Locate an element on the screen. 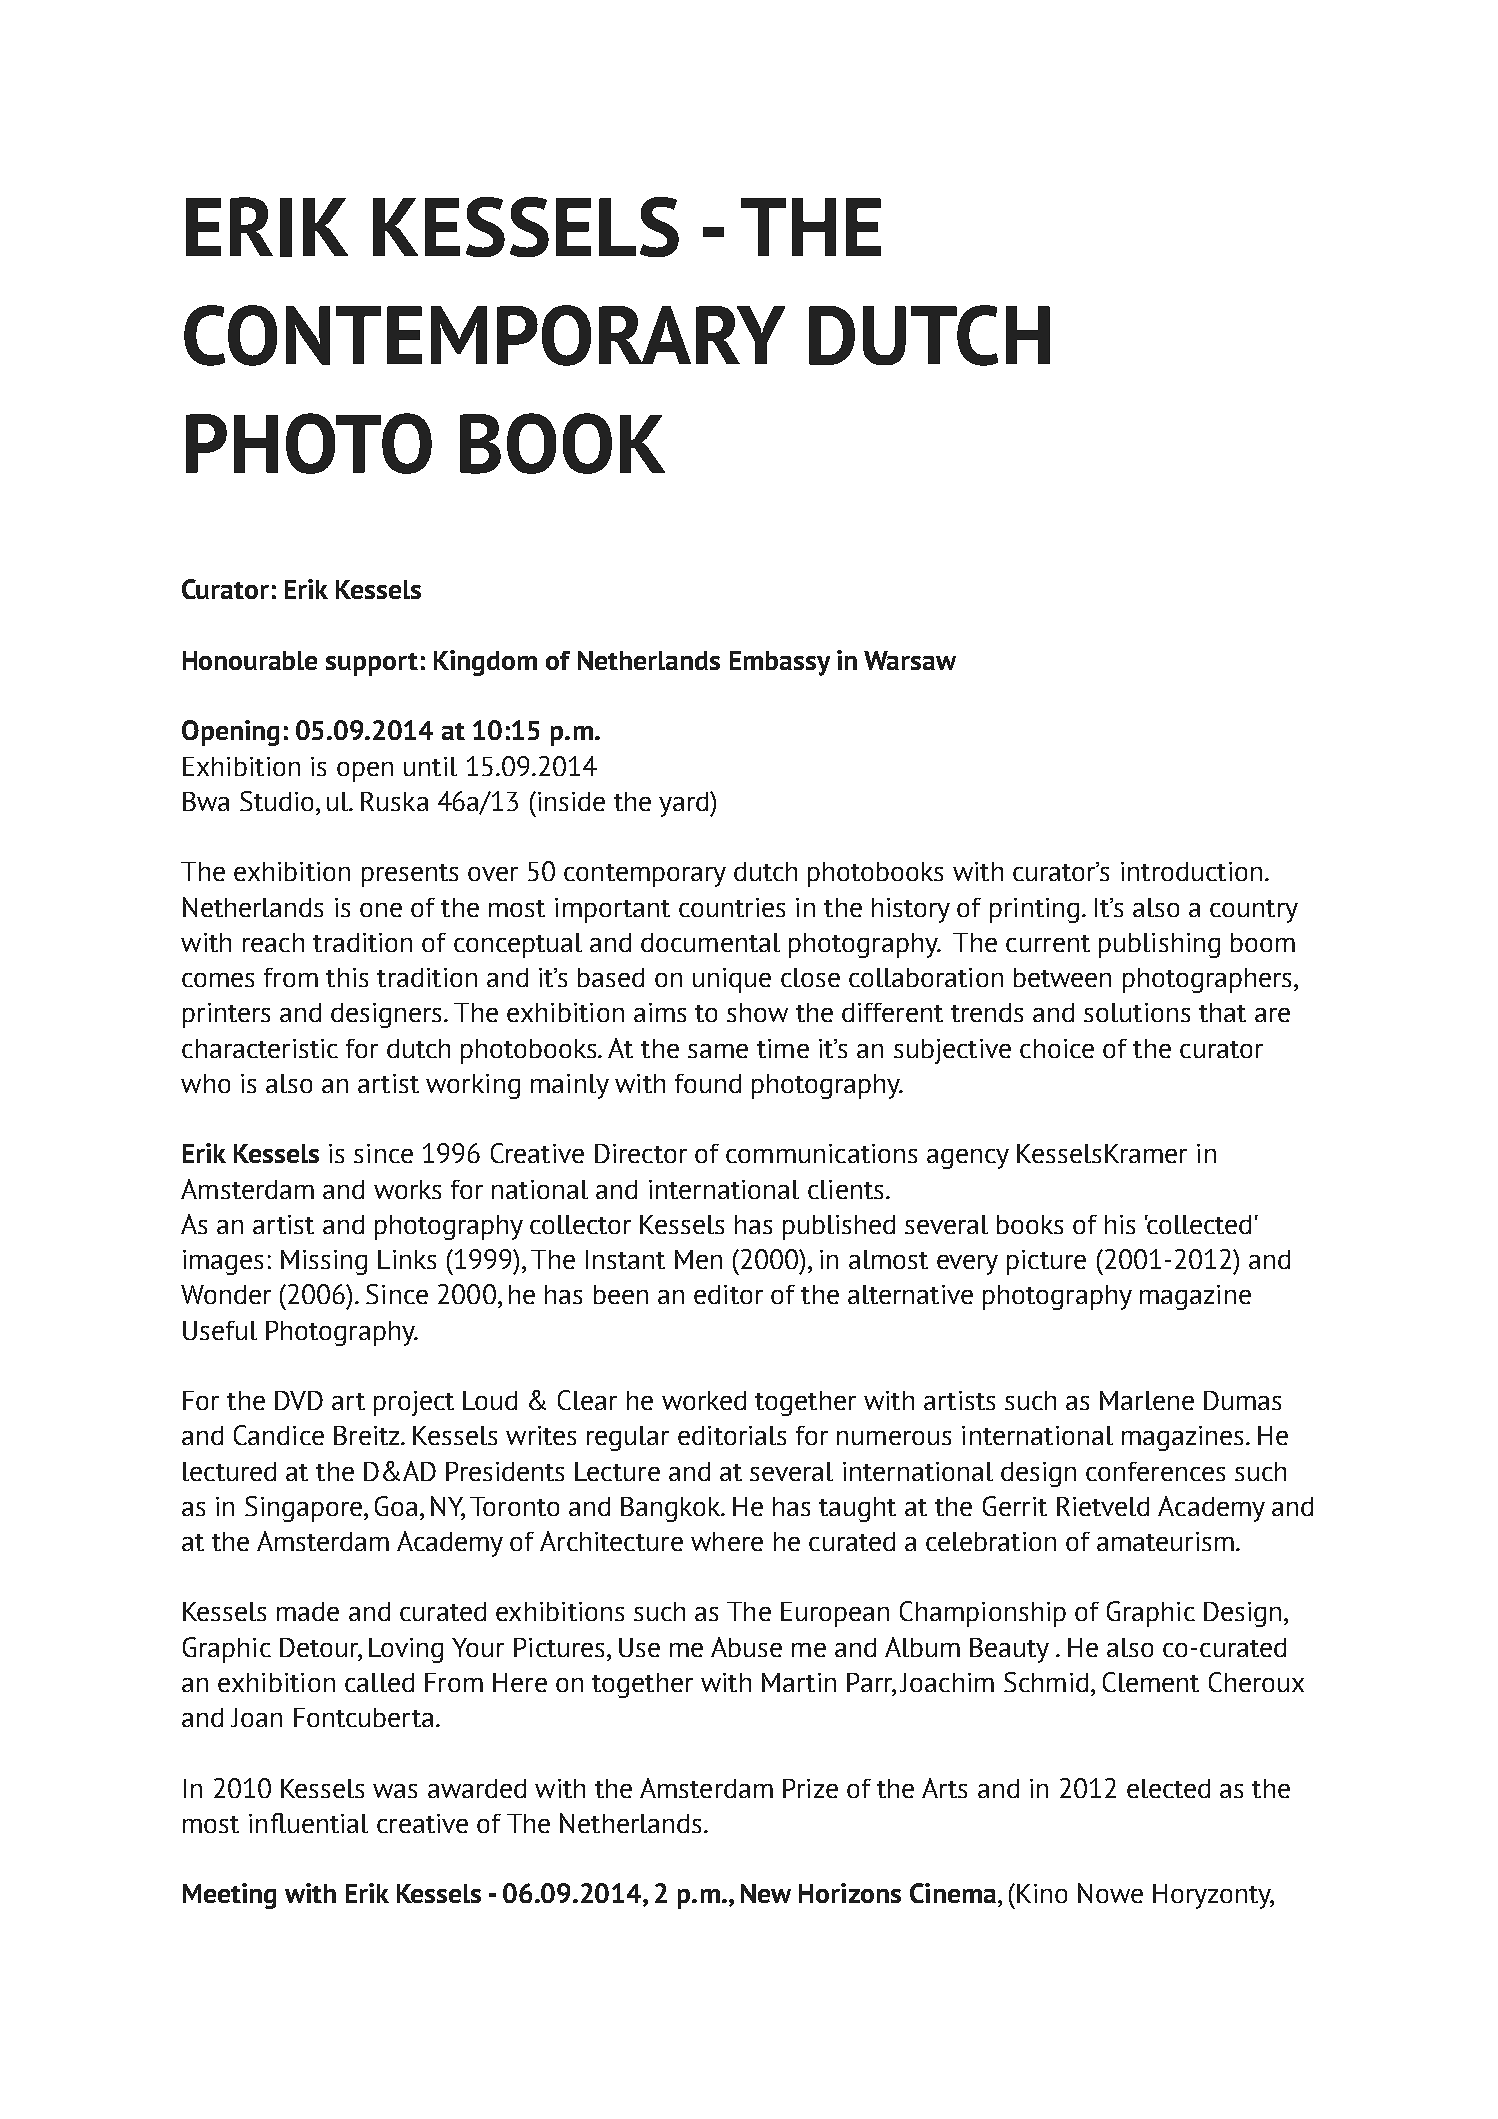 The width and height of the screenshot is (1498, 2119). support is located at coordinates (372, 664).
